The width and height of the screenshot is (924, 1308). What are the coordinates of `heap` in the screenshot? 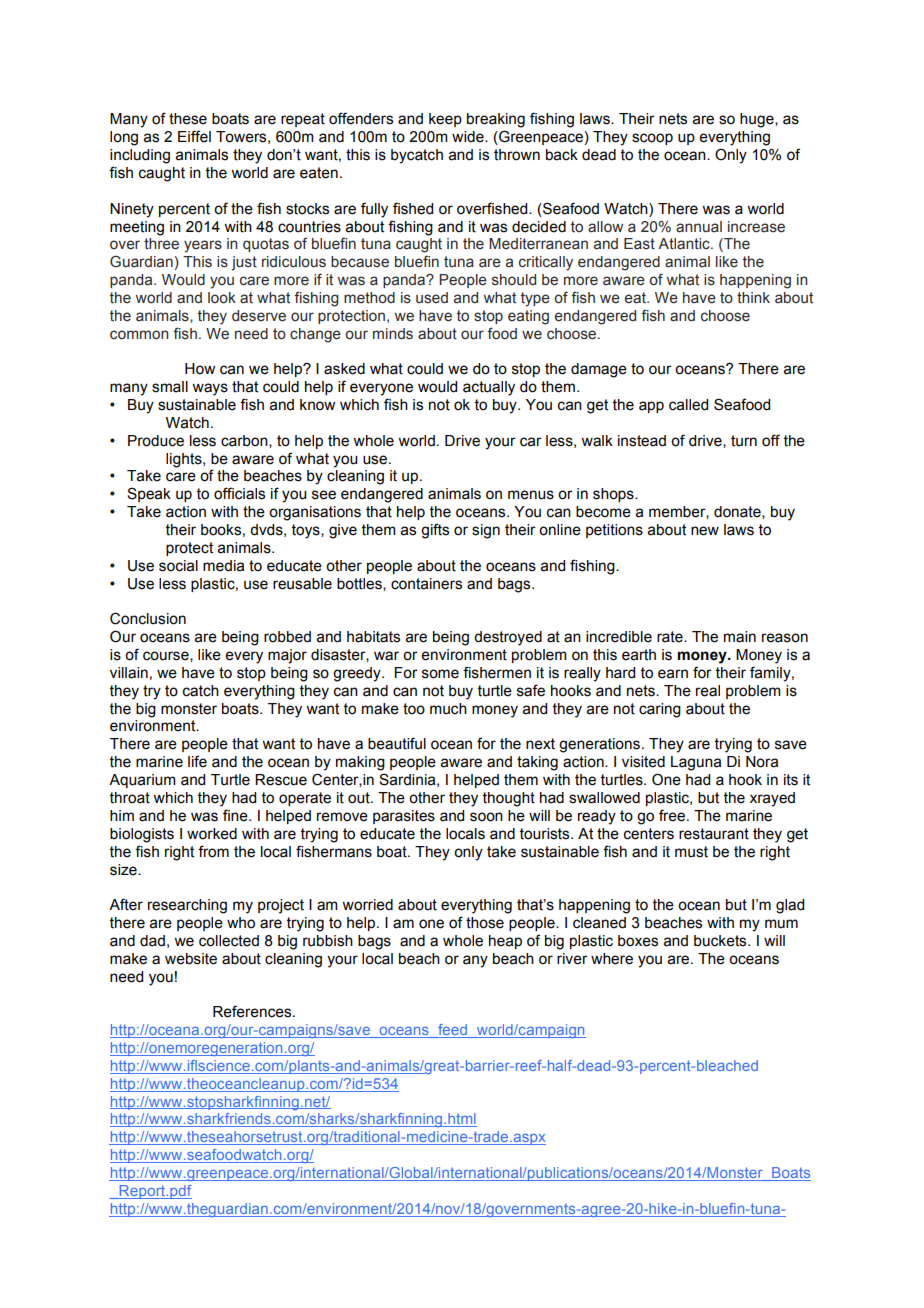 It's located at (505, 942).
